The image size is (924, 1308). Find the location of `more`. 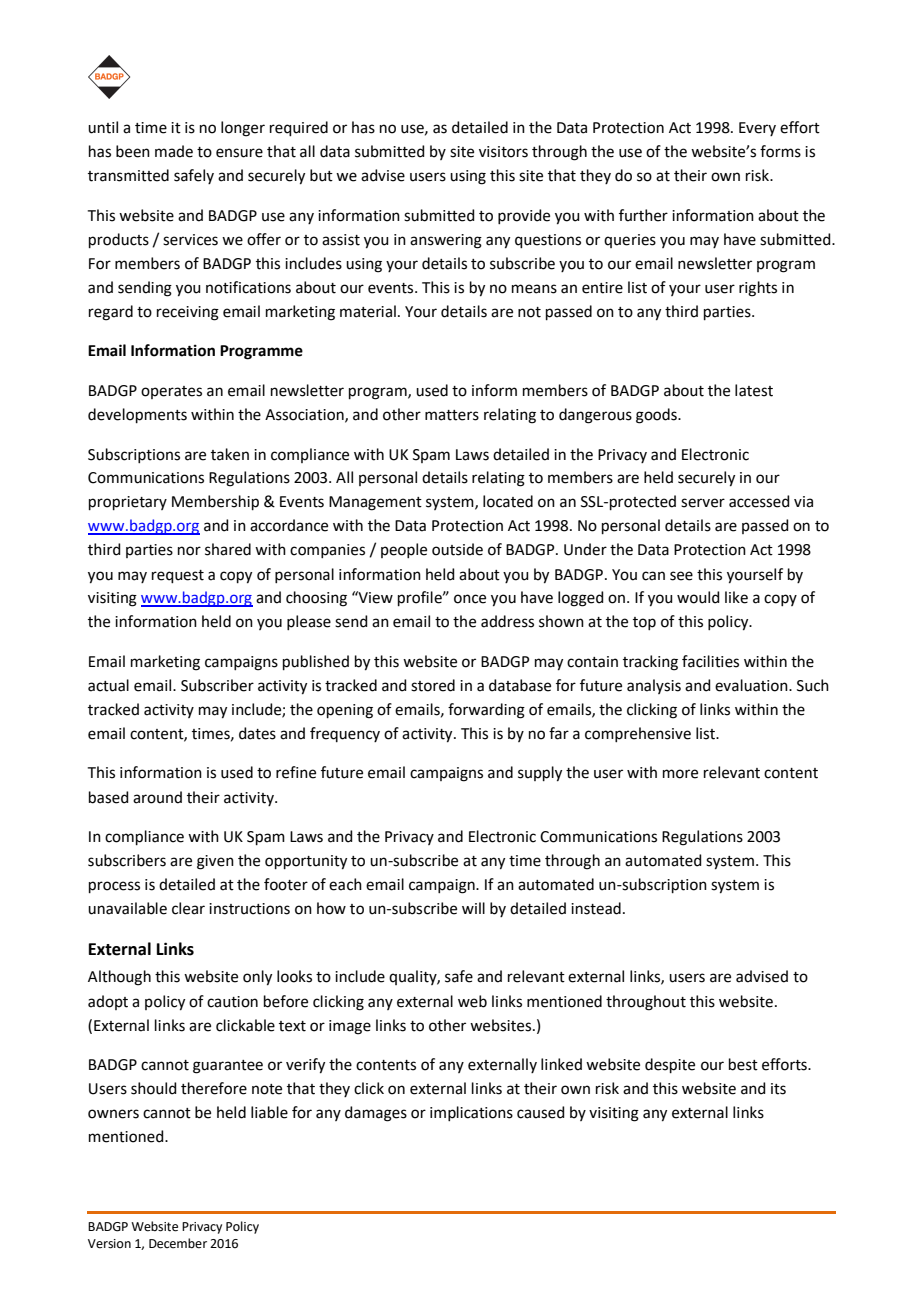

more is located at coordinates (680, 774).
